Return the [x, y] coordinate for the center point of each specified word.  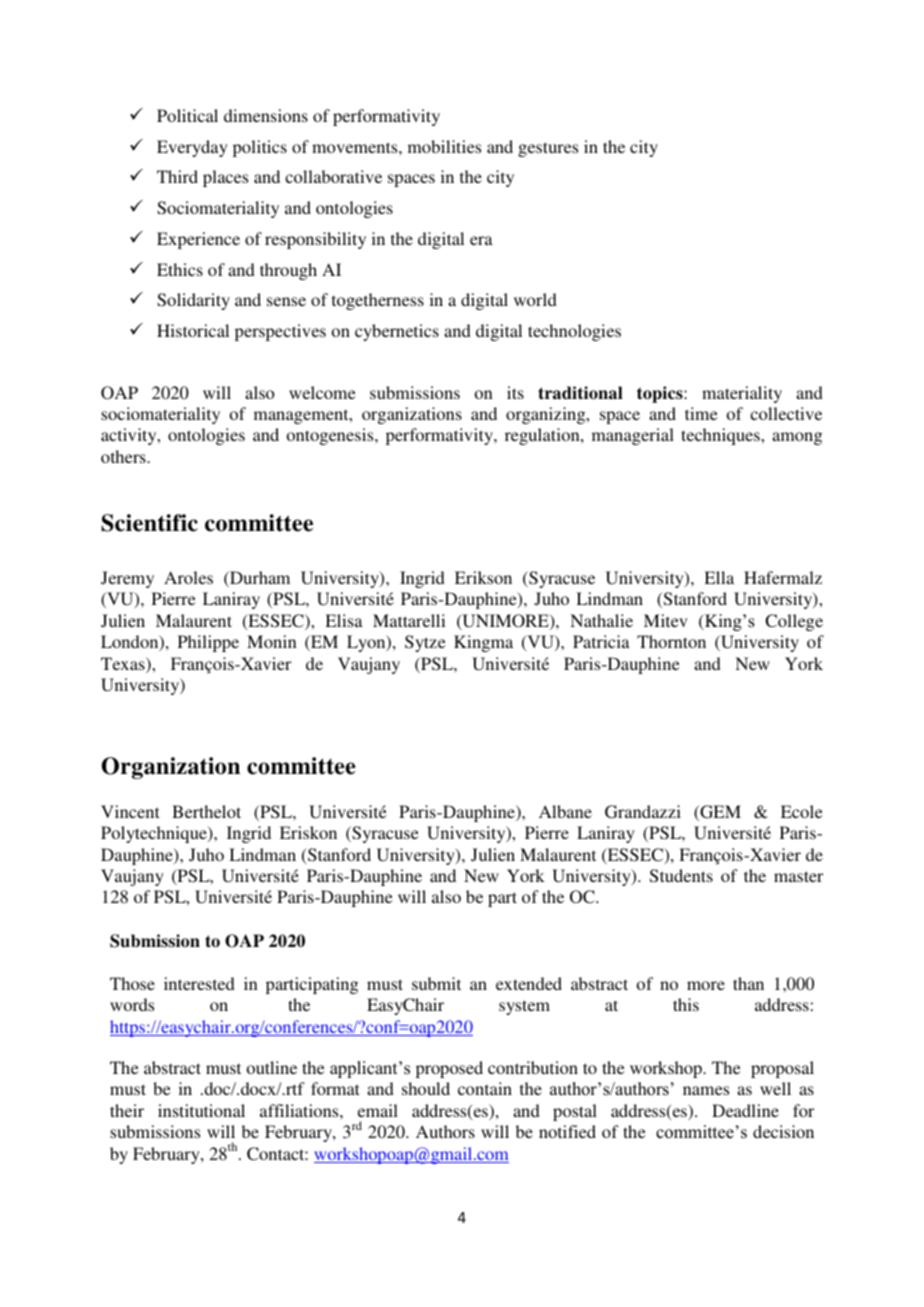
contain [485, 1088]
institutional [201, 1110]
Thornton [671, 641]
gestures [548, 149]
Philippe [208, 643]
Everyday [192, 148]
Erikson [483, 577]
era [481, 240]
